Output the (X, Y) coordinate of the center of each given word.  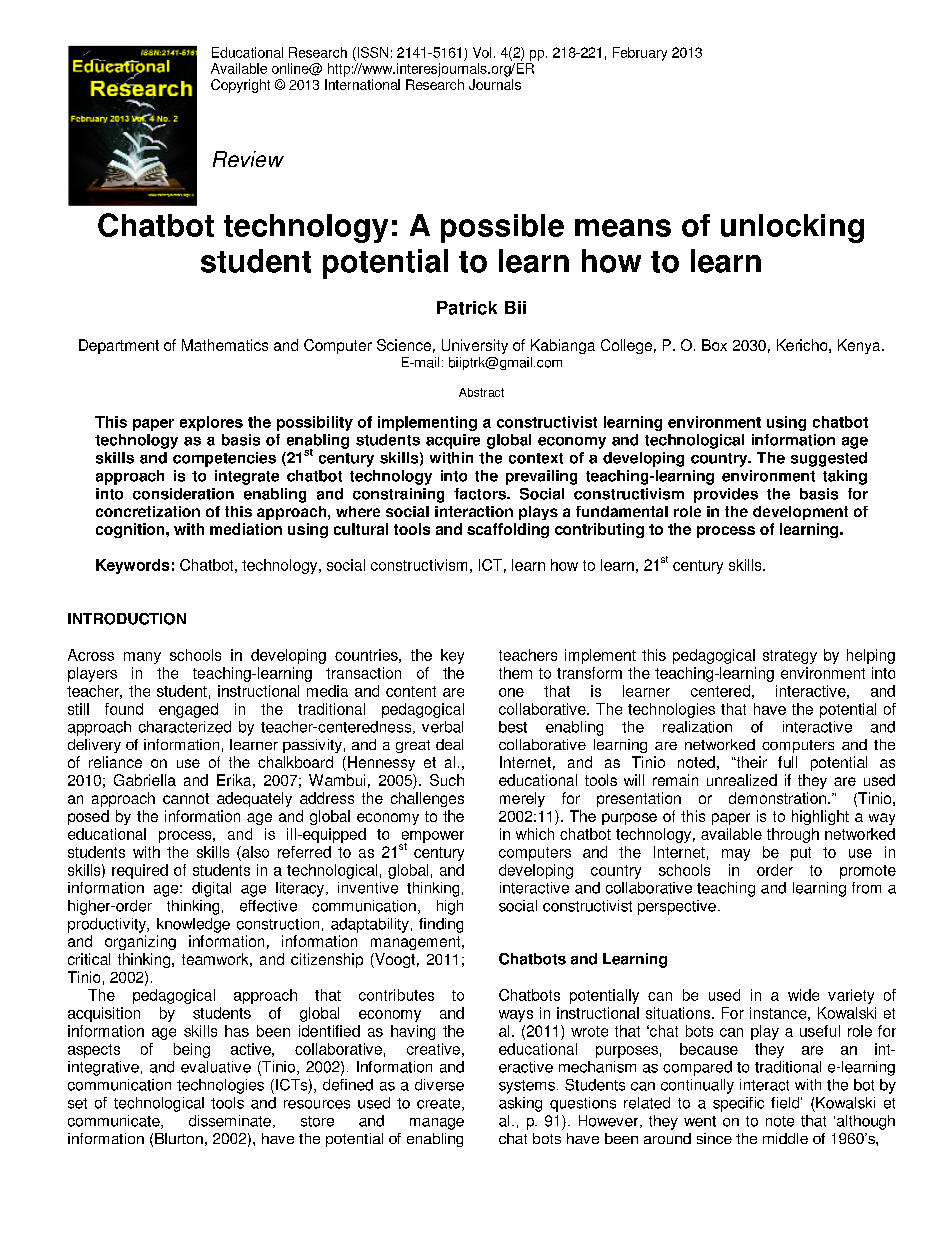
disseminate (230, 1121)
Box (714, 345)
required (140, 871)
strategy (790, 657)
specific (738, 1104)
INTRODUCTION (127, 619)
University (475, 346)
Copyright (240, 86)
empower (432, 838)
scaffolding (508, 530)
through (793, 835)
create (440, 1104)
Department (119, 346)
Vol (482, 52)
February (640, 54)
